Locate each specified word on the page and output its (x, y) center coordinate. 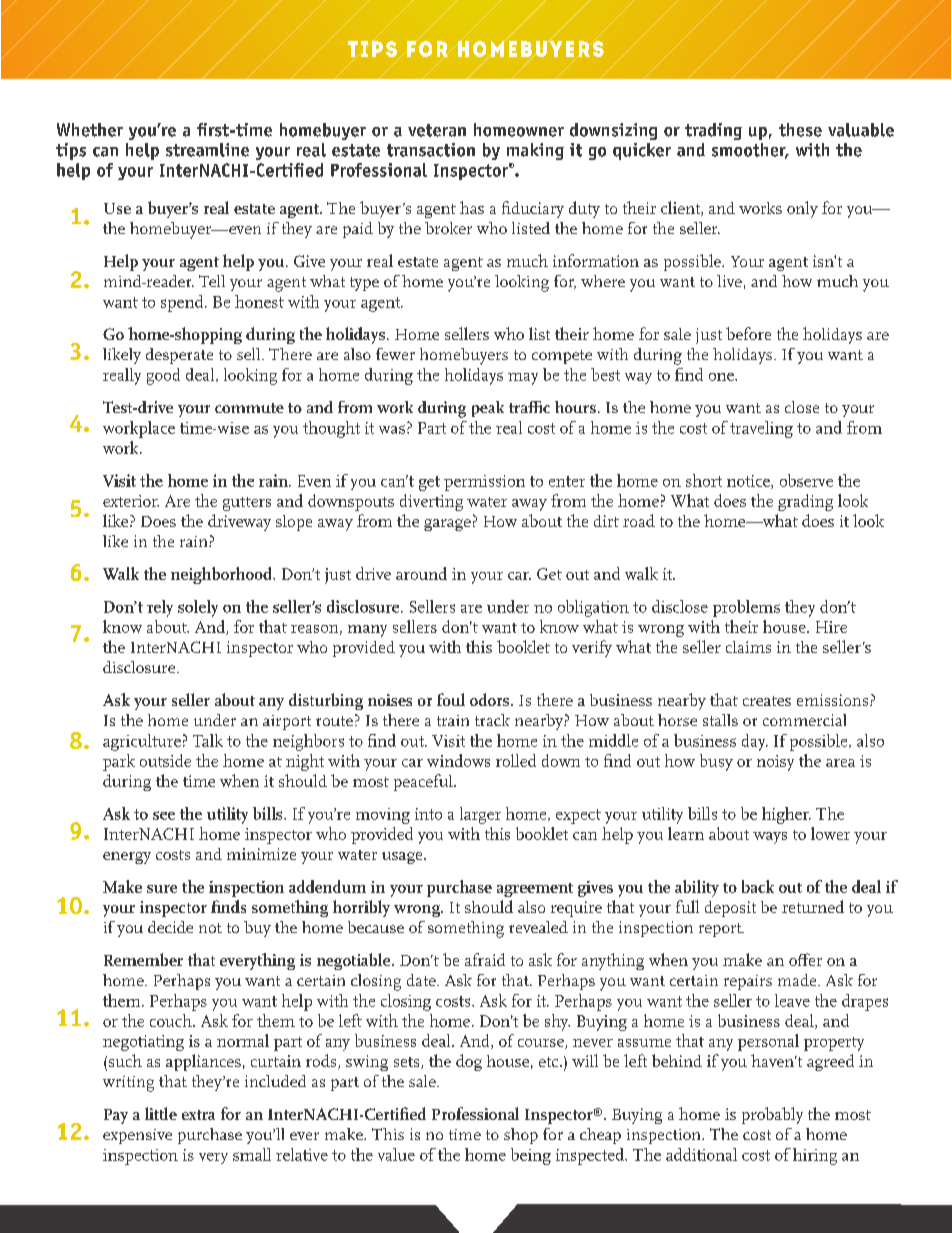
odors (491, 699)
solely (198, 608)
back (758, 886)
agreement (535, 890)
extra (198, 1115)
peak (488, 409)
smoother (750, 151)
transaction (431, 150)
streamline (207, 150)
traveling (761, 429)
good (163, 376)
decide (170, 927)
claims (748, 647)
